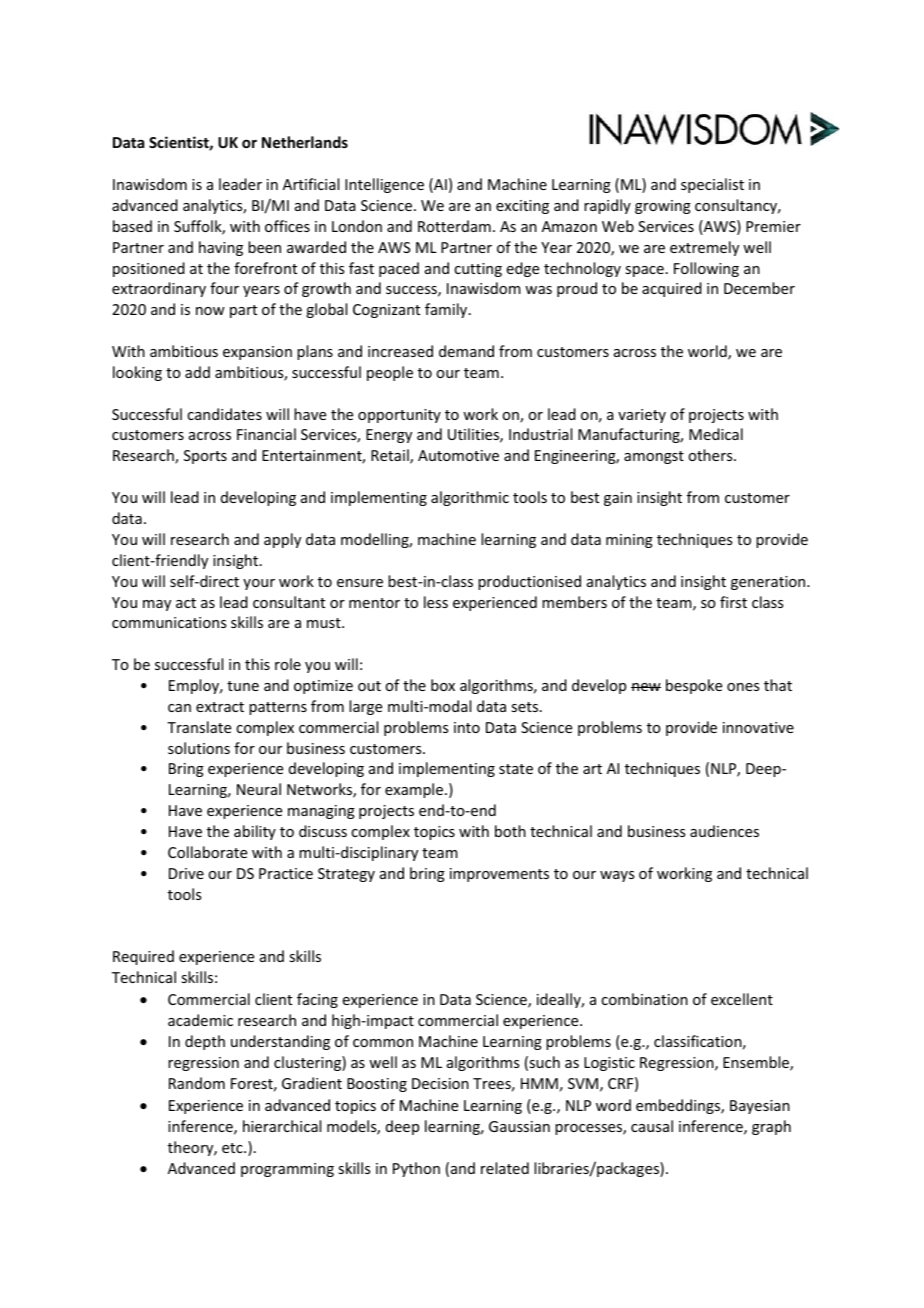 The height and width of the screenshot is (1308, 924). I want to click on your, so click(259, 584).
